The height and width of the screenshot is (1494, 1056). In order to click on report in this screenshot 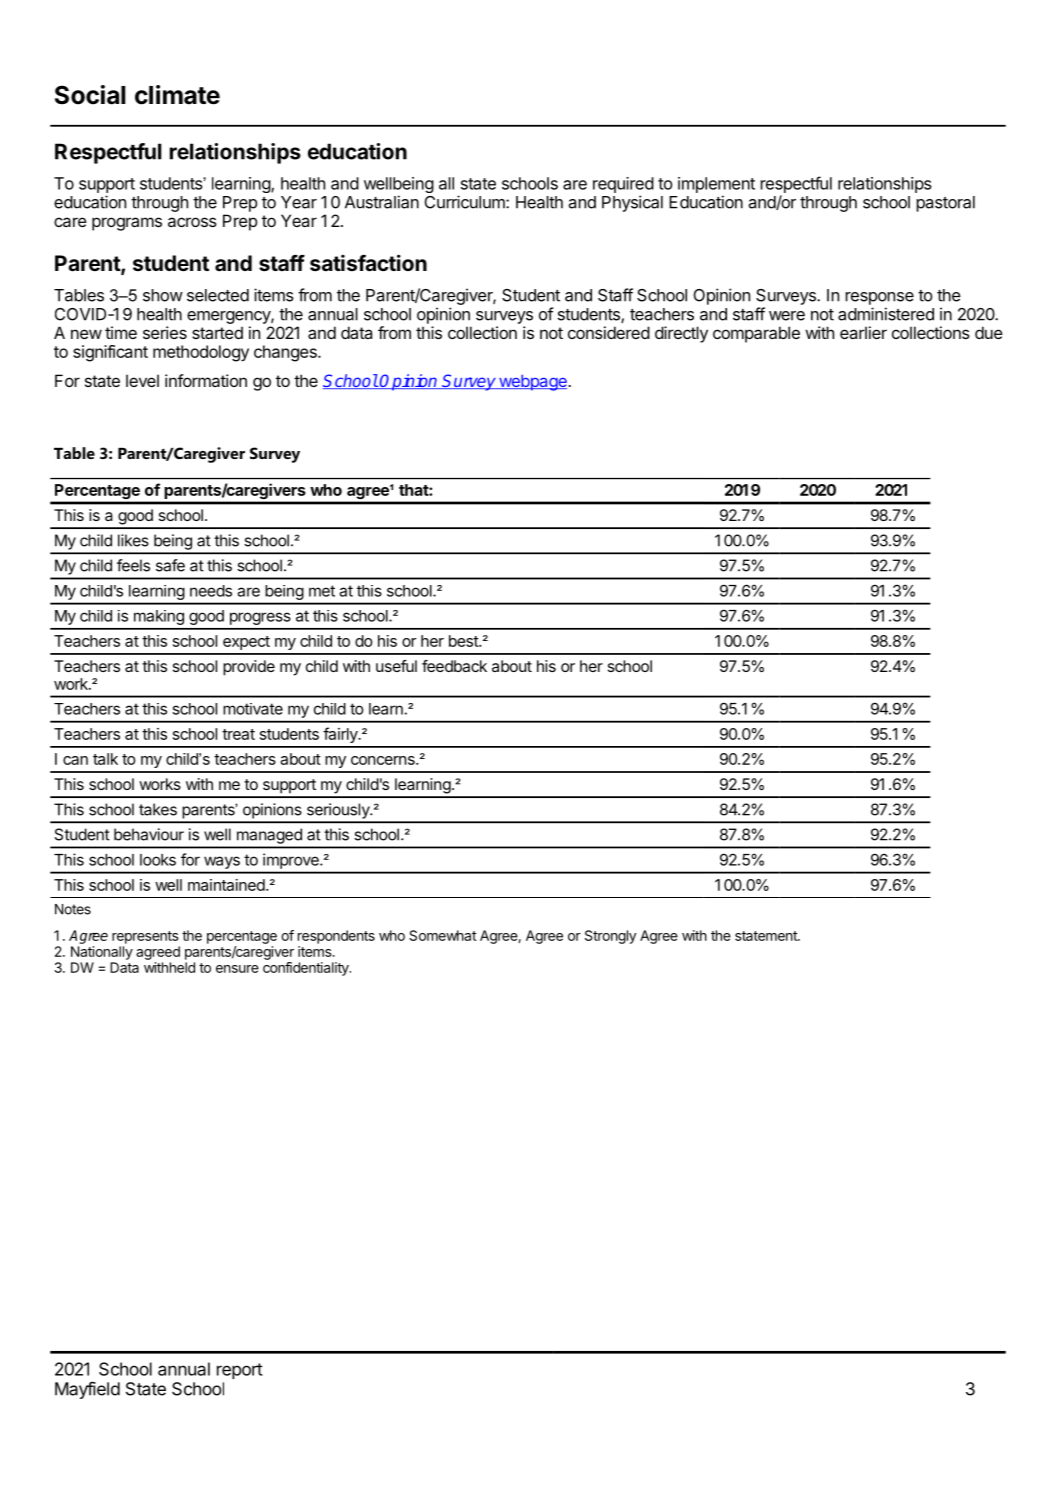, I will do `click(240, 1371)`.
